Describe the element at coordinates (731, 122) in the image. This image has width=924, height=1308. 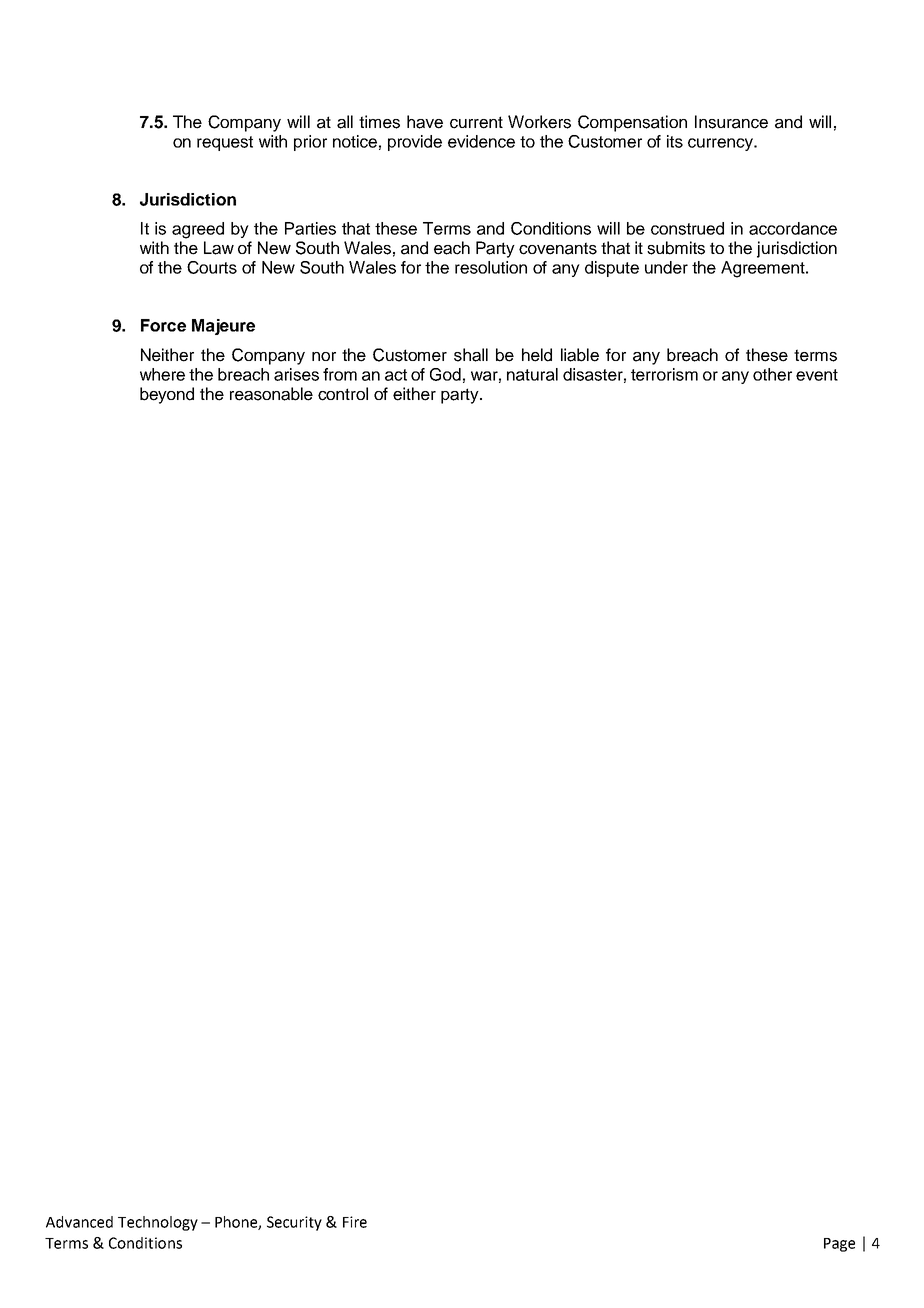
I see `Insurance` at that location.
